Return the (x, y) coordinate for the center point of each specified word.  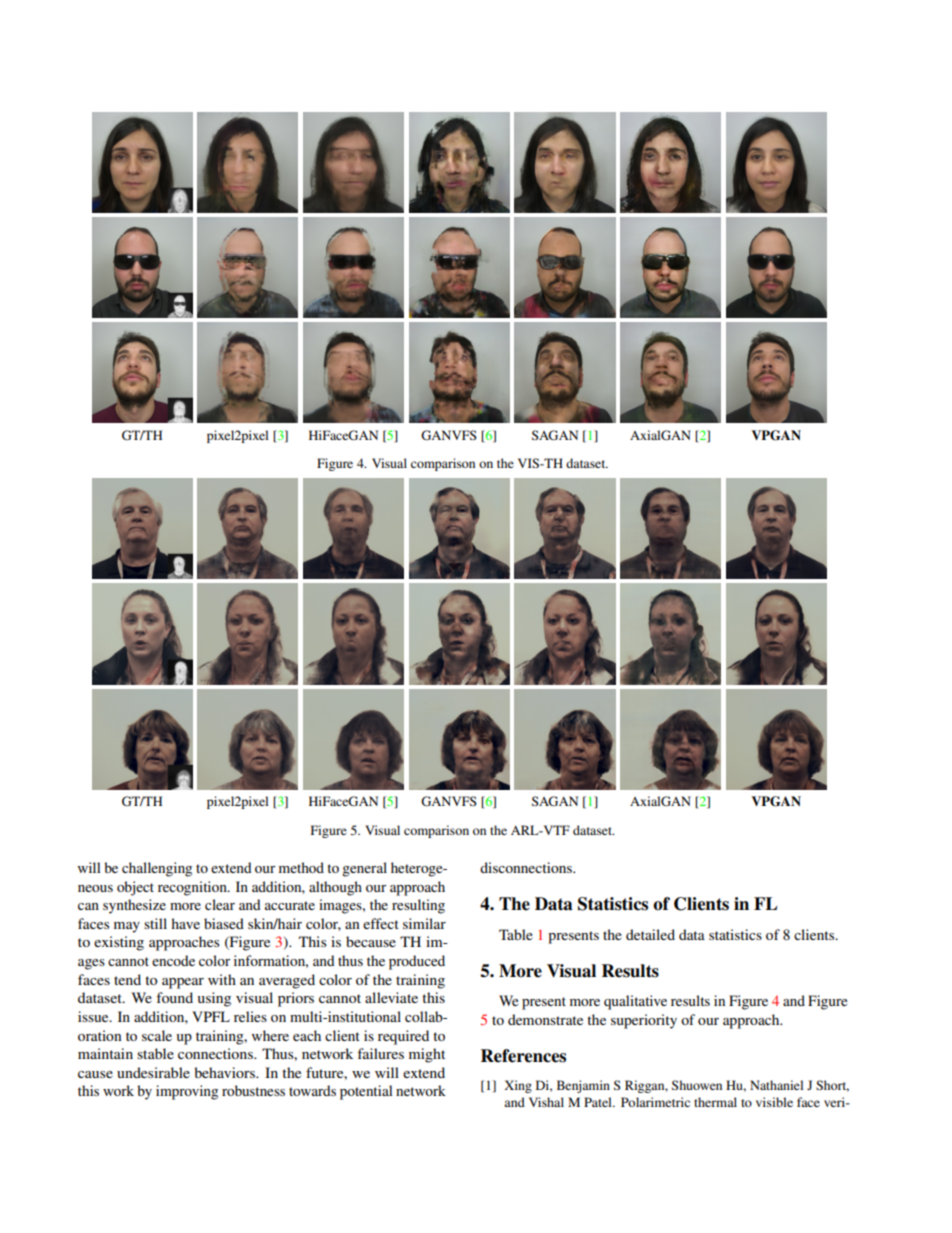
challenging (157, 869)
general (364, 869)
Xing (518, 1086)
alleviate (391, 997)
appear (183, 983)
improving (187, 1092)
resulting (418, 906)
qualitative (635, 1002)
